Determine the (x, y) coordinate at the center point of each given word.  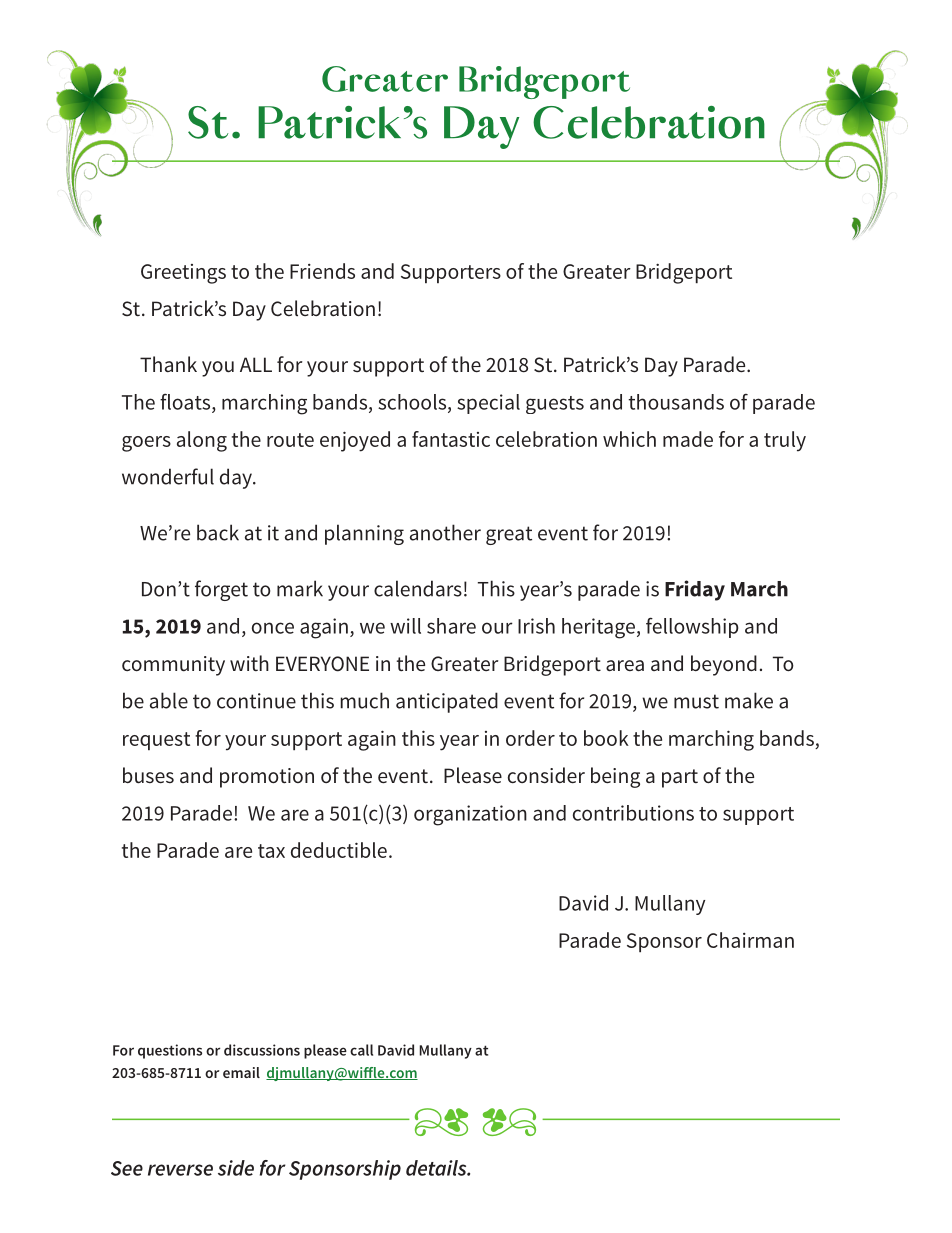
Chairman (750, 940)
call (361, 1050)
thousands (676, 402)
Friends (322, 271)
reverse (180, 1170)
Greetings (183, 274)
